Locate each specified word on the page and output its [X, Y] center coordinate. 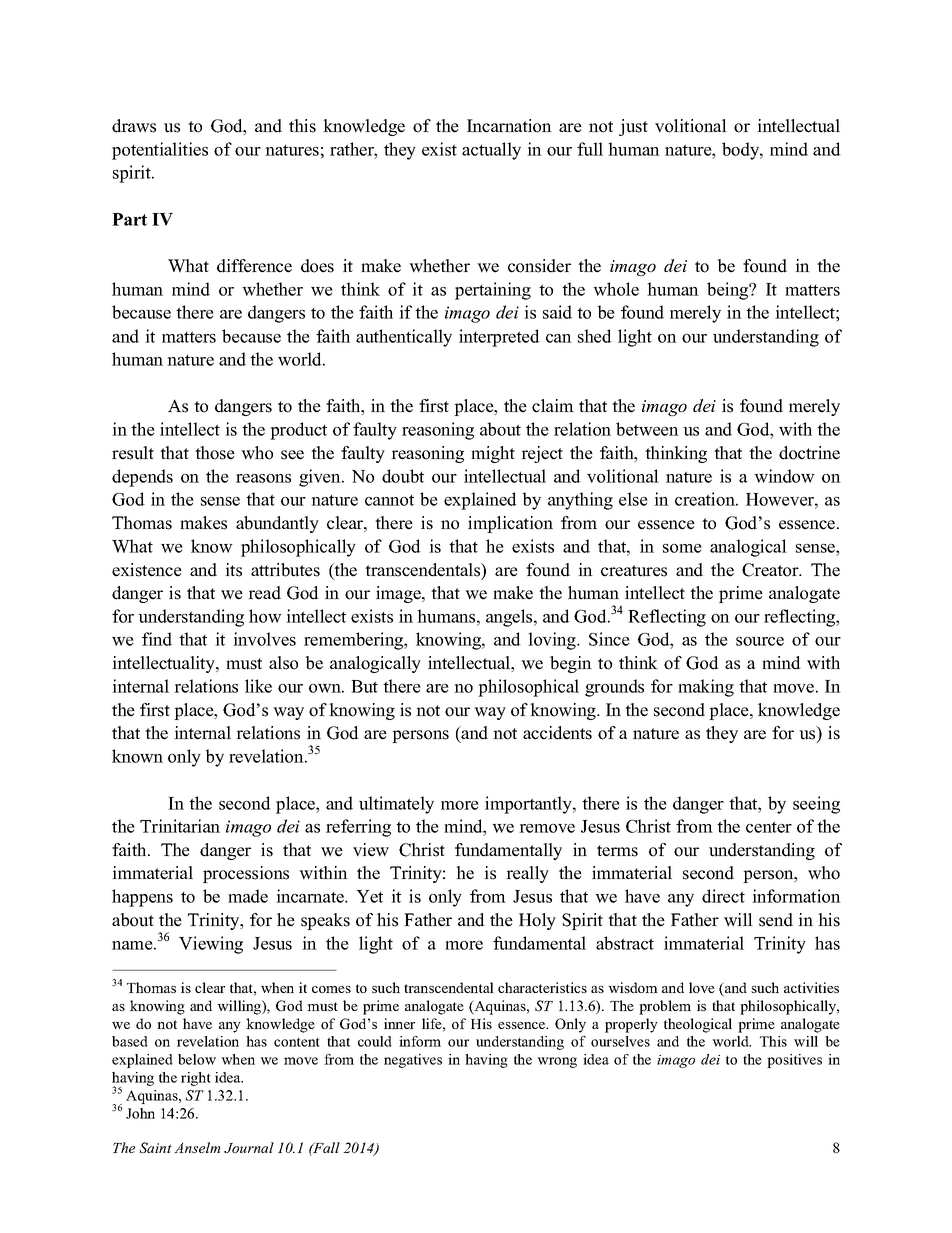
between [647, 429]
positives [794, 1061]
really [527, 874]
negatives [413, 1061]
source [760, 641]
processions [246, 874]
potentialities [160, 151]
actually [491, 151]
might [493, 454]
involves [264, 639]
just [633, 127]
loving [553, 641]
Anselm [197, 1147]
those [215, 453]
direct [723, 896]
